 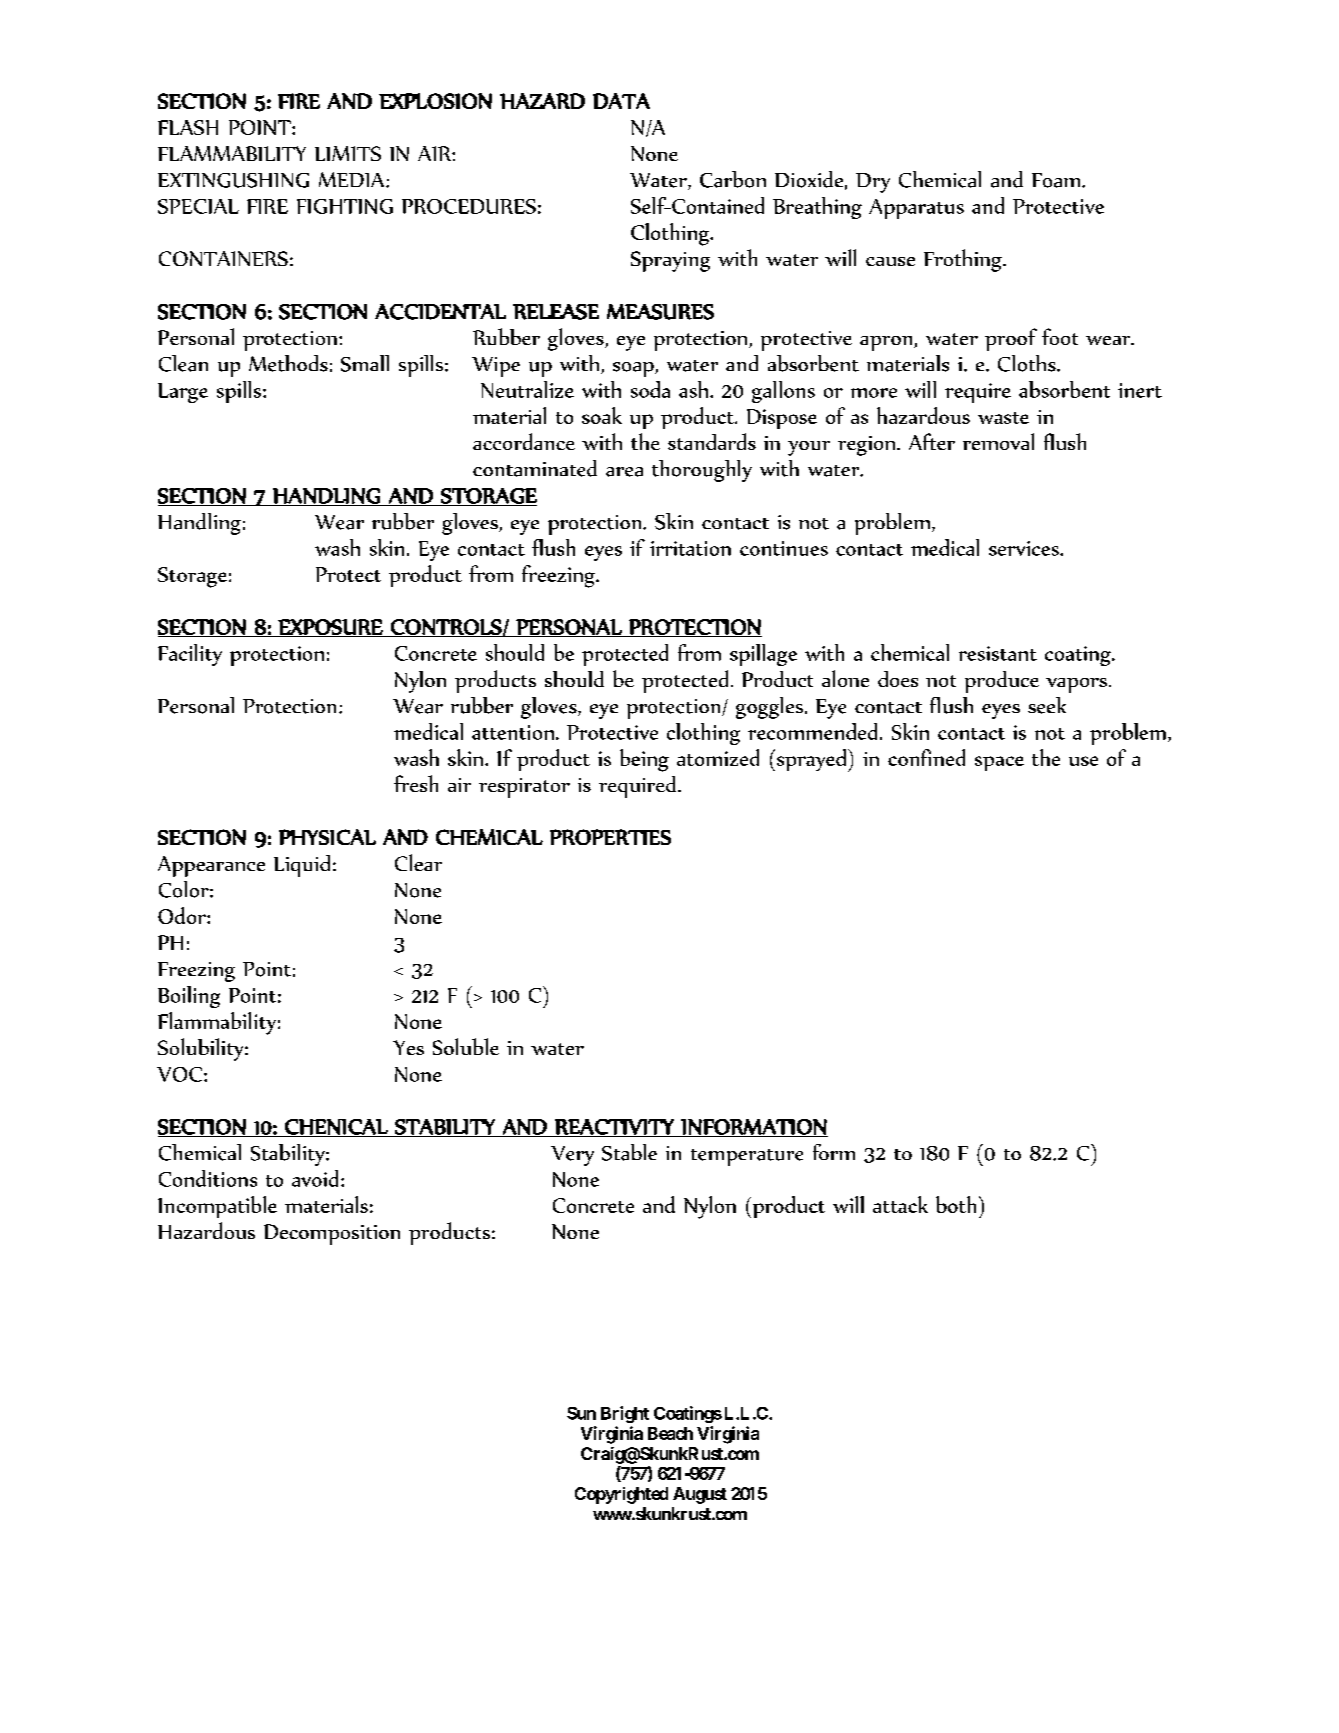 I want to click on space, so click(x=999, y=763).
